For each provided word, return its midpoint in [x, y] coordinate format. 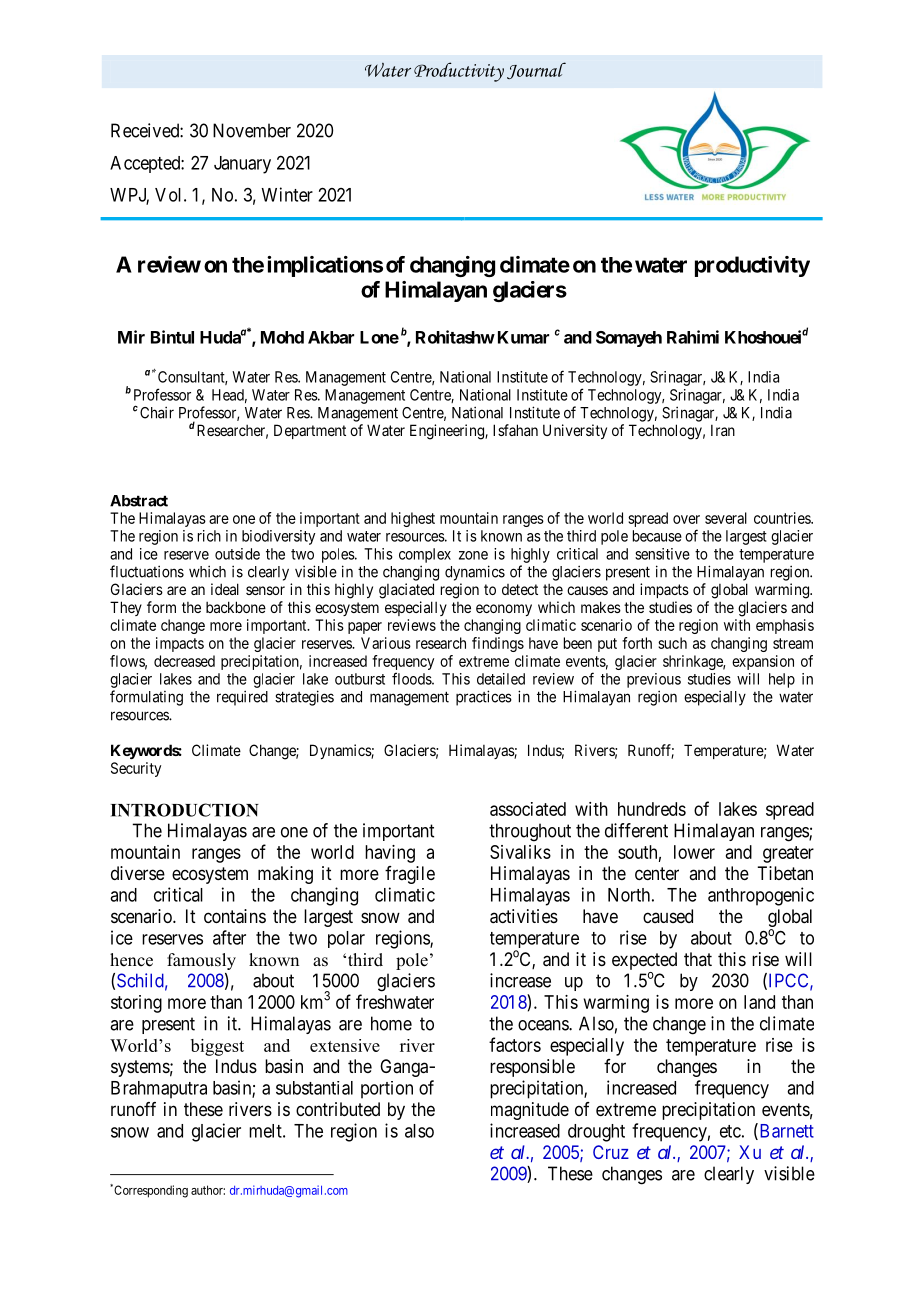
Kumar [523, 337]
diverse [138, 873]
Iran [723, 430]
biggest [217, 1047]
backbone [236, 607]
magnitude [530, 1111]
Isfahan [515, 430]
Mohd [282, 337]
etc [730, 1131]
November [252, 130]
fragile [410, 875]
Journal [536, 70]
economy [504, 610]
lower [694, 852]
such [672, 643]
